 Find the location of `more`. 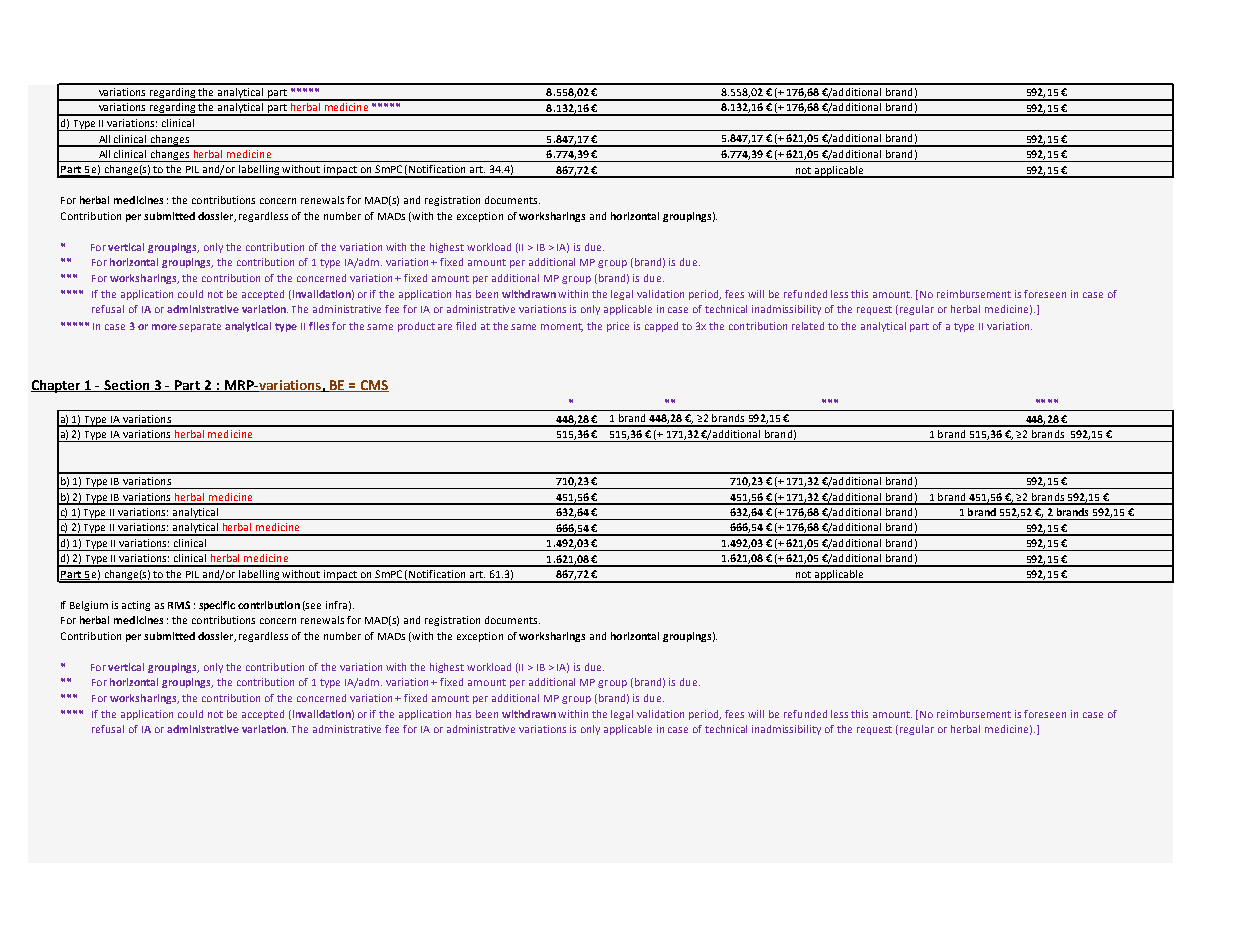

more is located at coordinates (164, 327).
